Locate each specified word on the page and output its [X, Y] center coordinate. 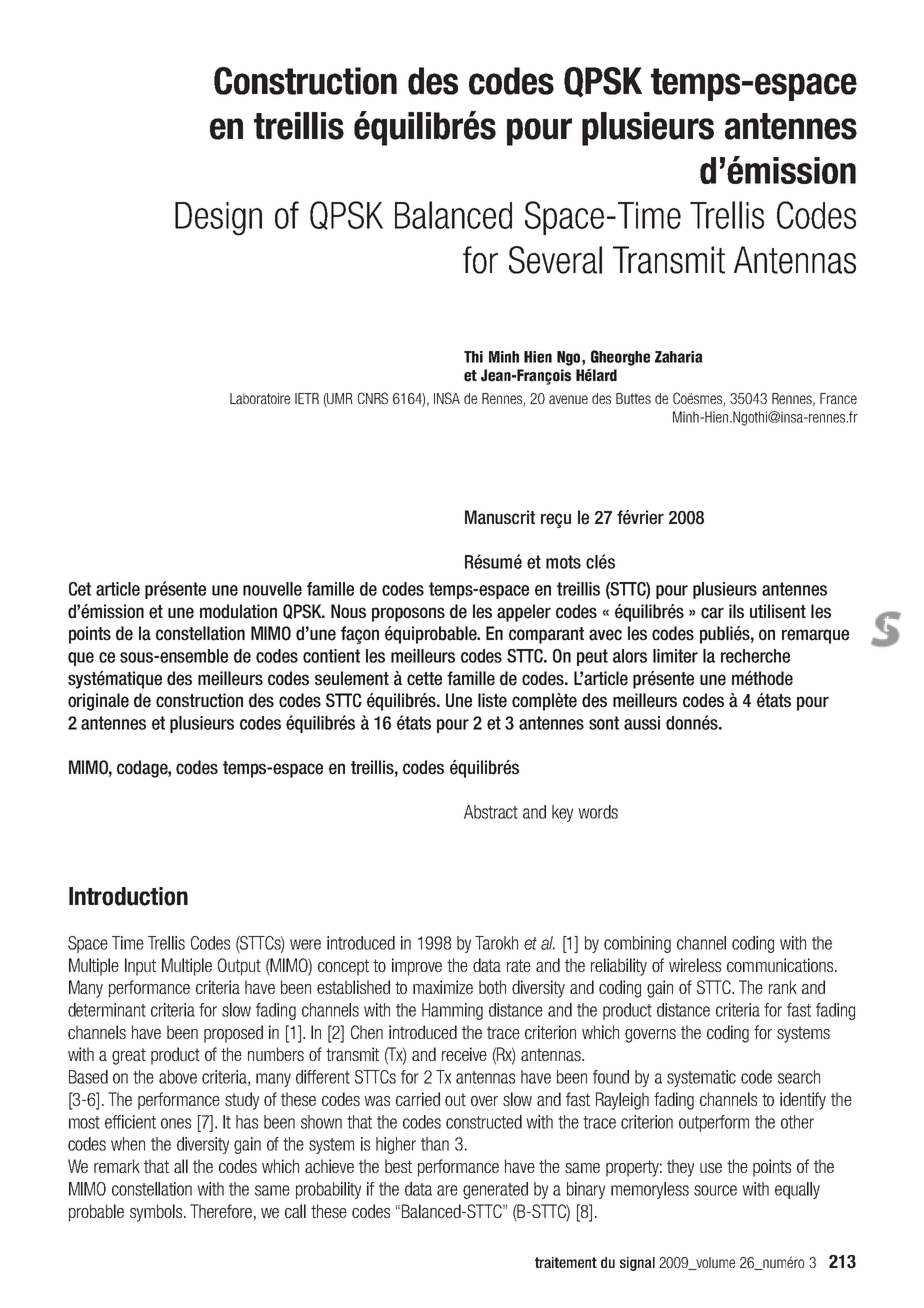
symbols [157, 1213]
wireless [695, 965]
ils [736, 611]
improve [417, 967]
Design [218, 219]
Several [555, 260]
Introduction [128, 896]
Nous [348, 611]
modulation [238, 611]
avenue [568, 399]
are [447, 1190]
